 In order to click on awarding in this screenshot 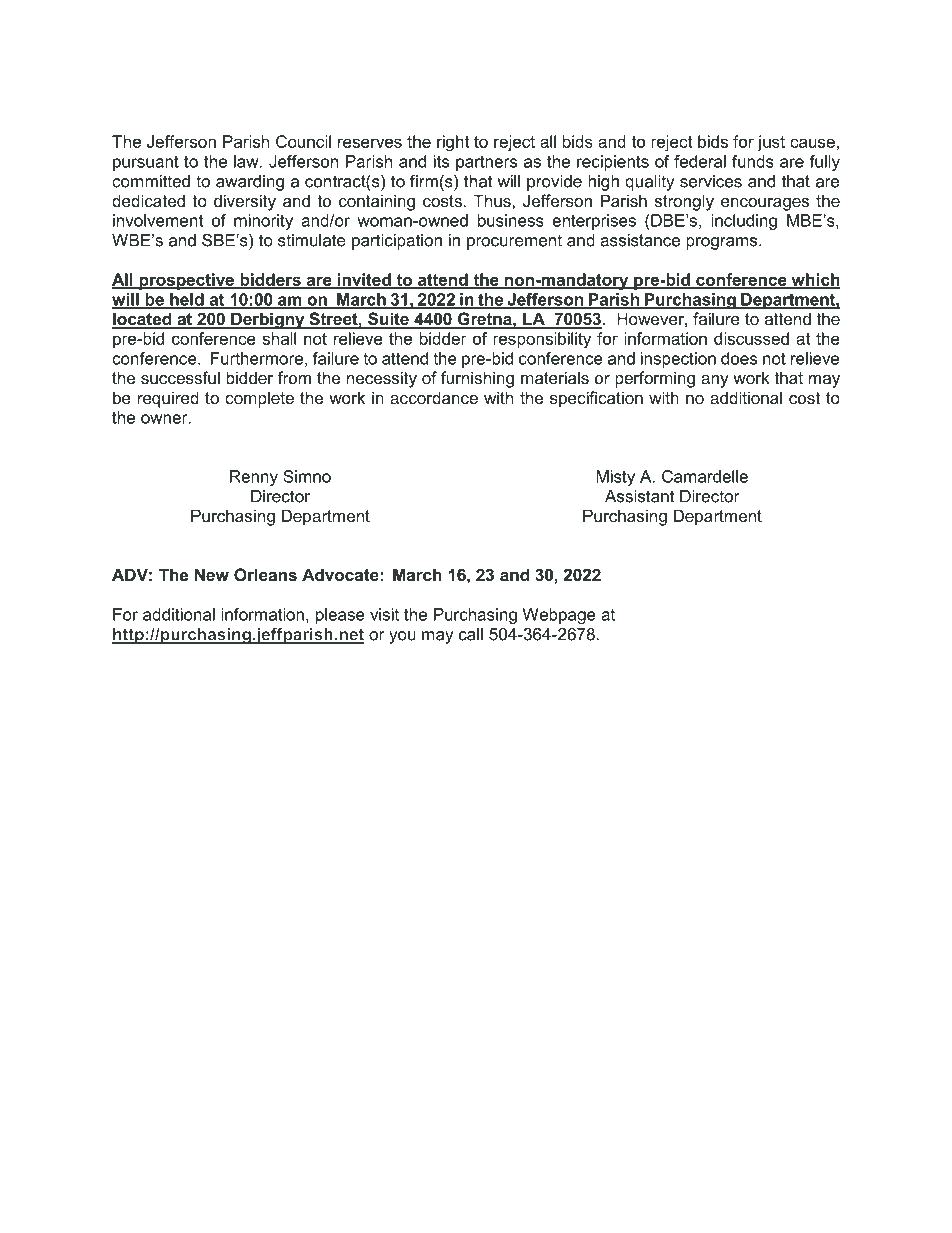, I will do `click(250, 183)`.
